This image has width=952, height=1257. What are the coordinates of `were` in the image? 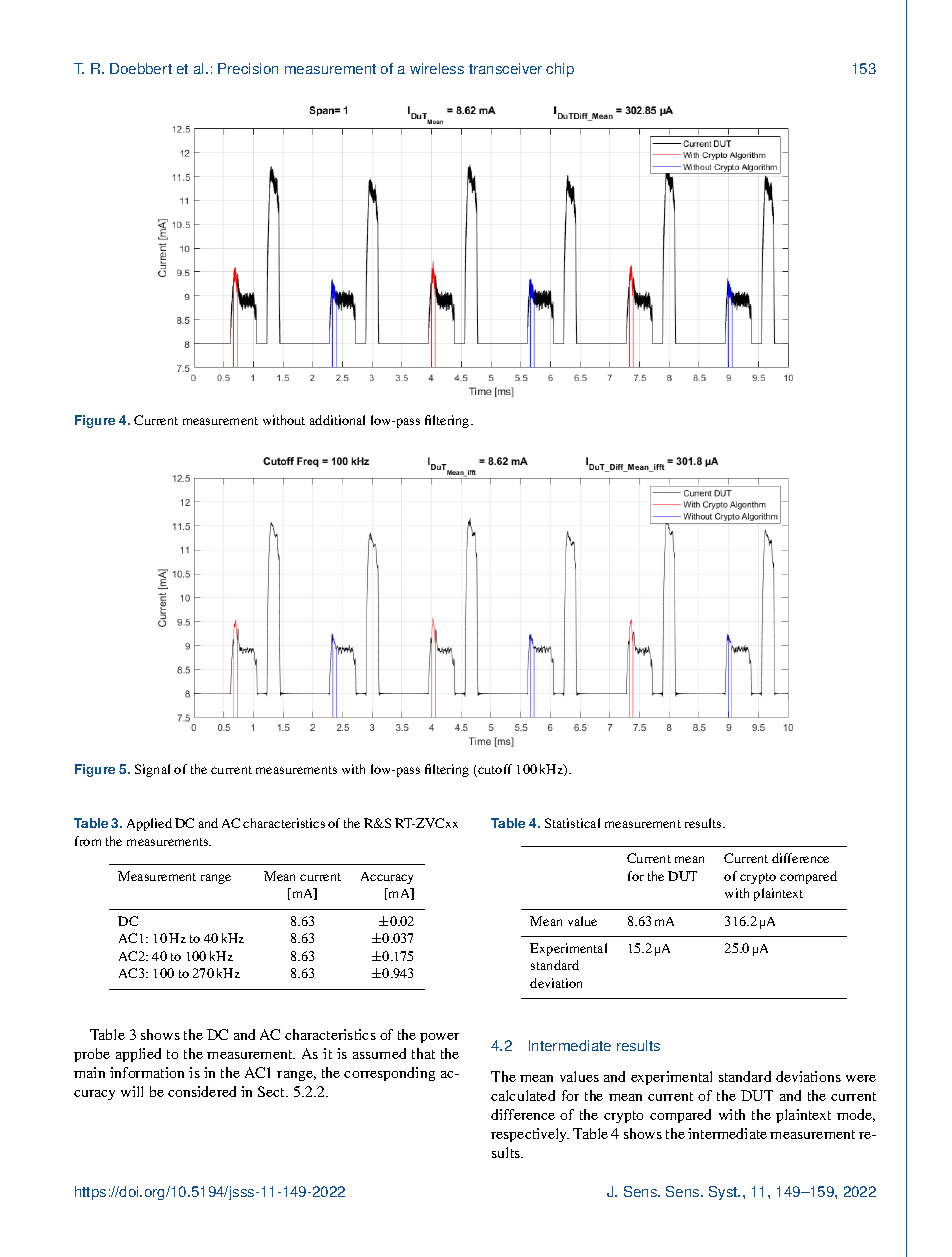 It's located at (861, 1078).
